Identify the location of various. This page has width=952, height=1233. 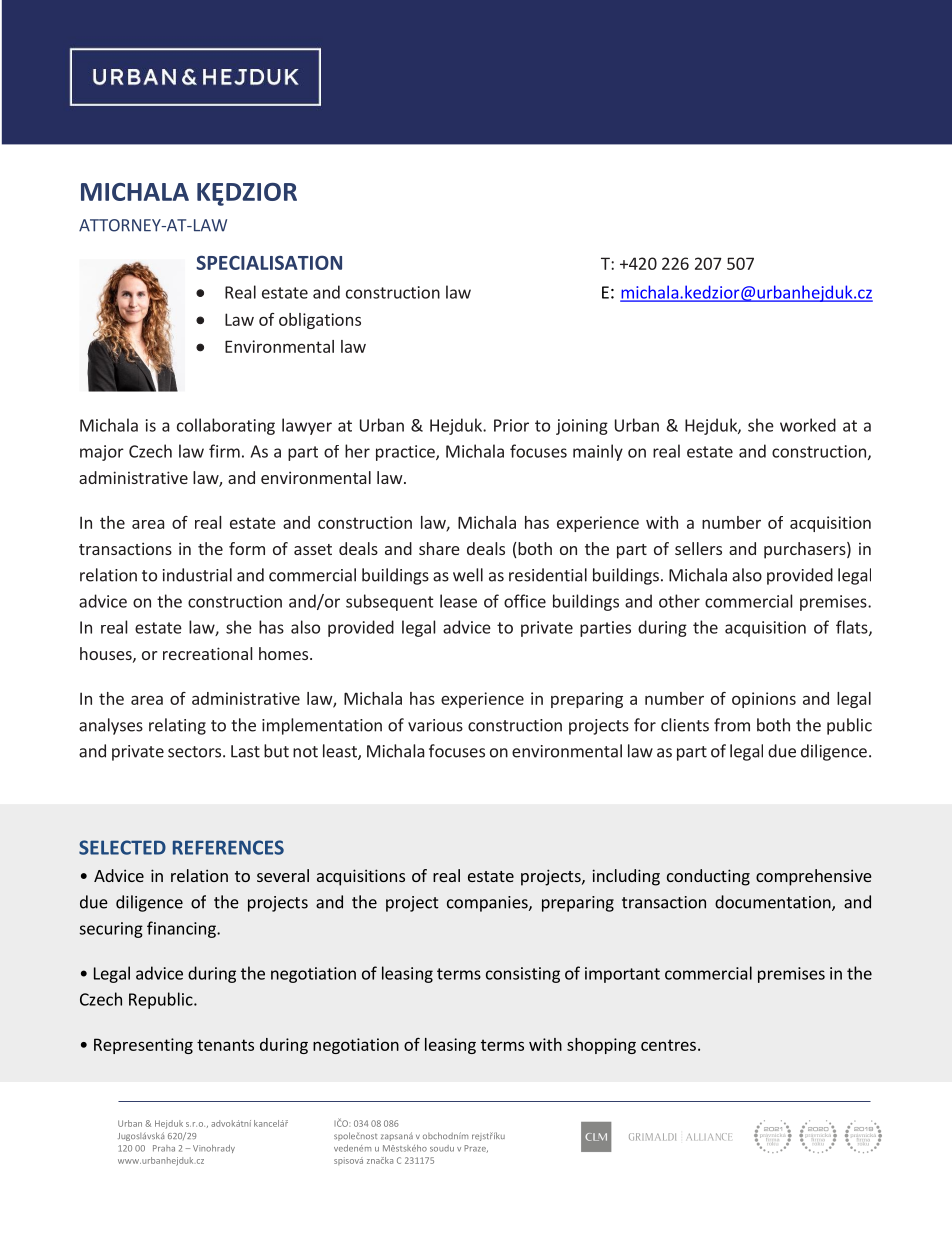
(435, 725).
